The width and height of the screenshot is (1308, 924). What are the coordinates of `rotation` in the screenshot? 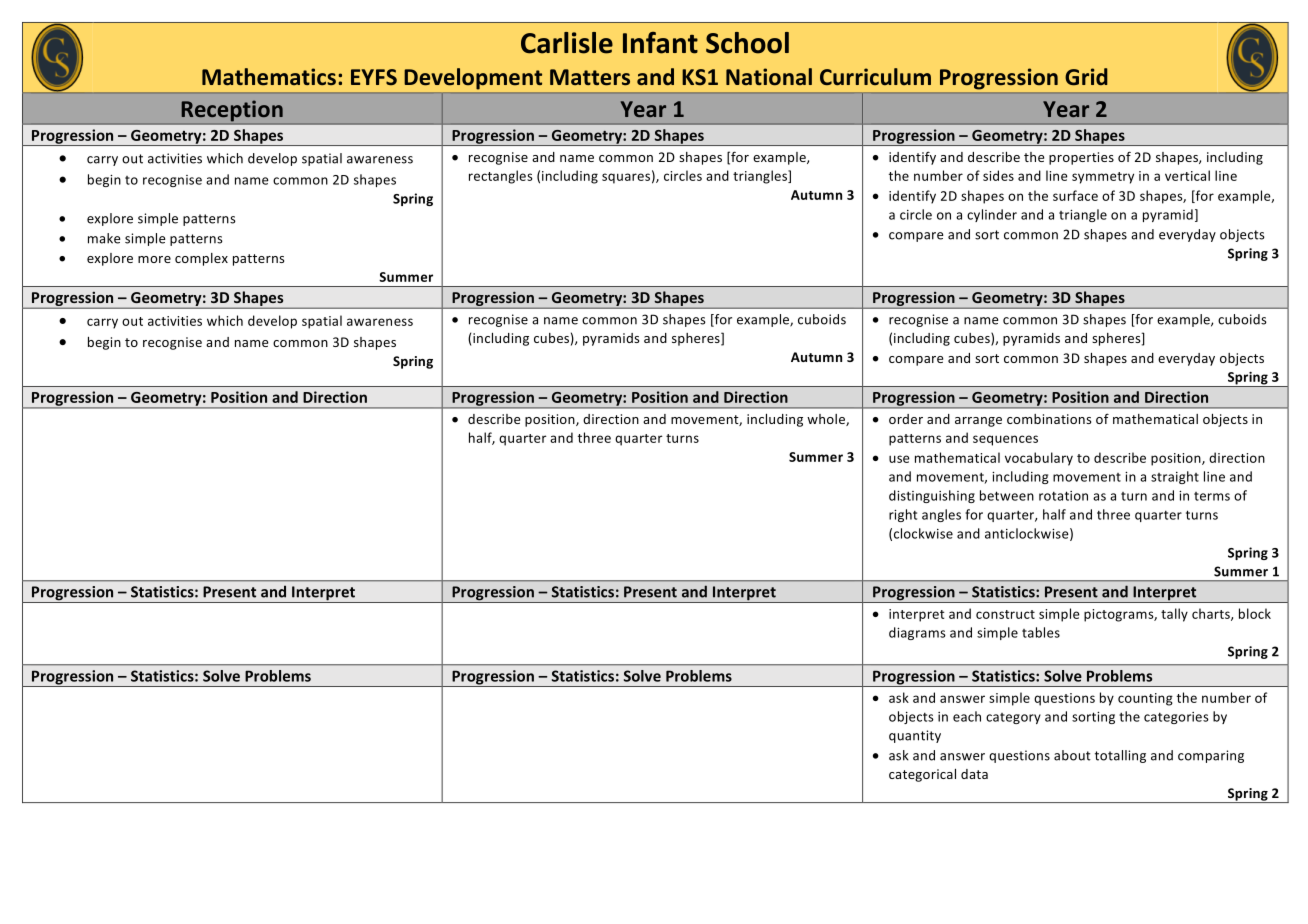 It's located at (1063, 496).
